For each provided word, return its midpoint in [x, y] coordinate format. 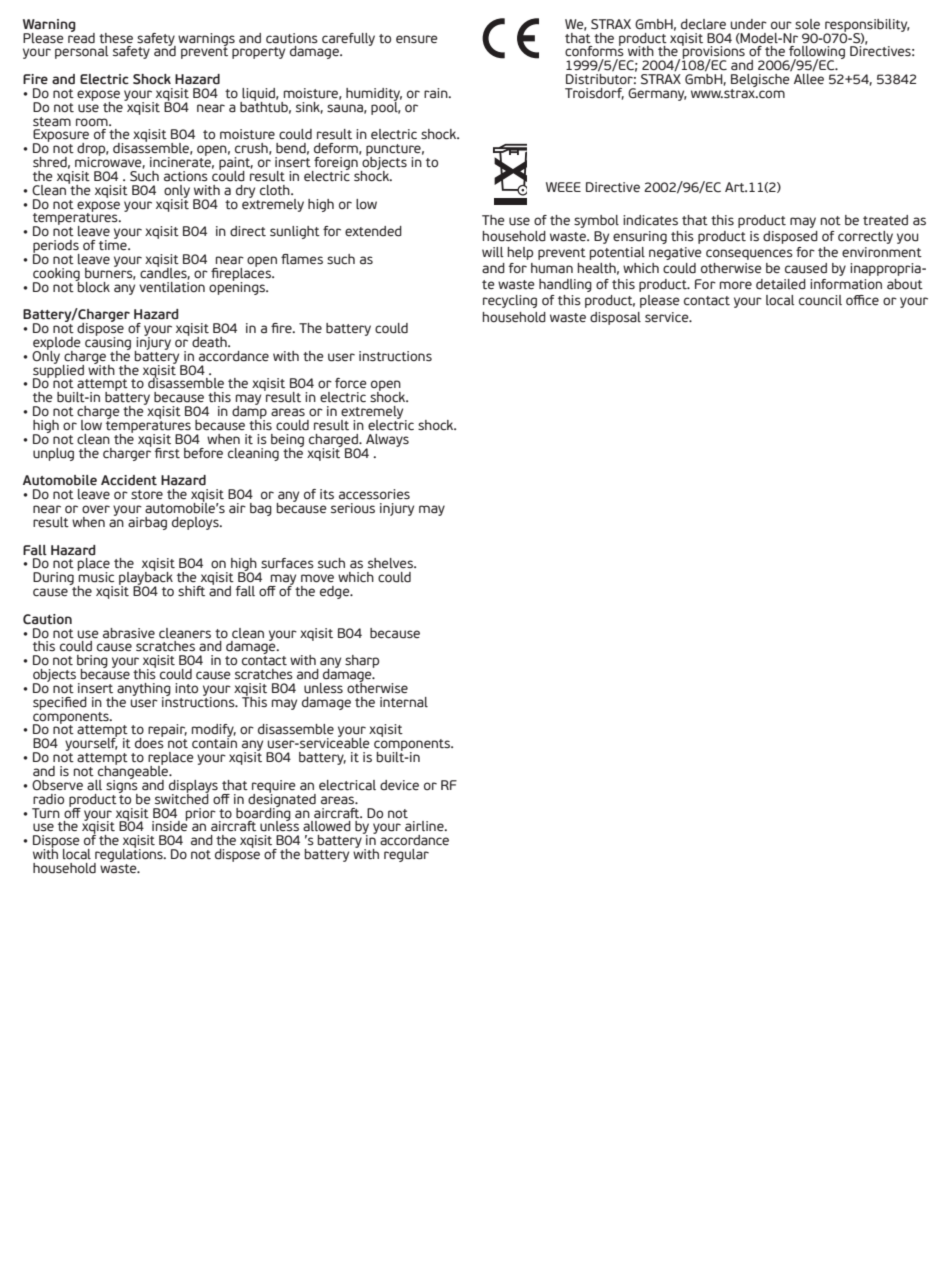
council [820, 300]
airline [425, 826]
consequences [749, 254]
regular [406, 855]
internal [404, 702]
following [816, 54]
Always [387, 441]
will [492, 252]
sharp [362, 661]
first [167, 453]
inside [170, 825]
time [114, 244]
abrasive [129, 633]
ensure [417, 39]
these [116, 38]
